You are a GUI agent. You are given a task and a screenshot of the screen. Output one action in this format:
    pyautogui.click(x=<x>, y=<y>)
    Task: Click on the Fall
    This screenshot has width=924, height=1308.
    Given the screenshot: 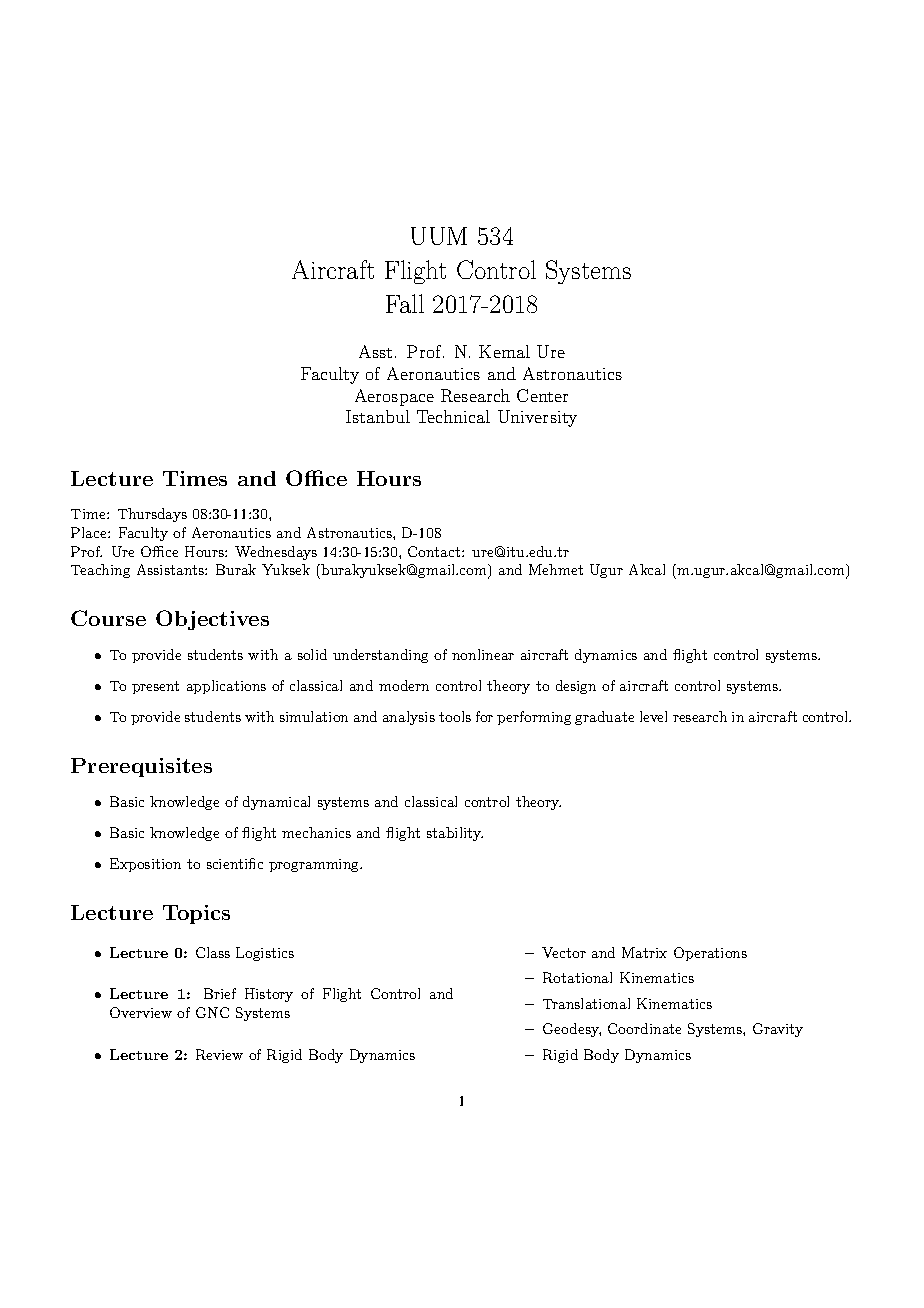 What is the action you would take?
    pyautogui.click(x=405, y=303)
